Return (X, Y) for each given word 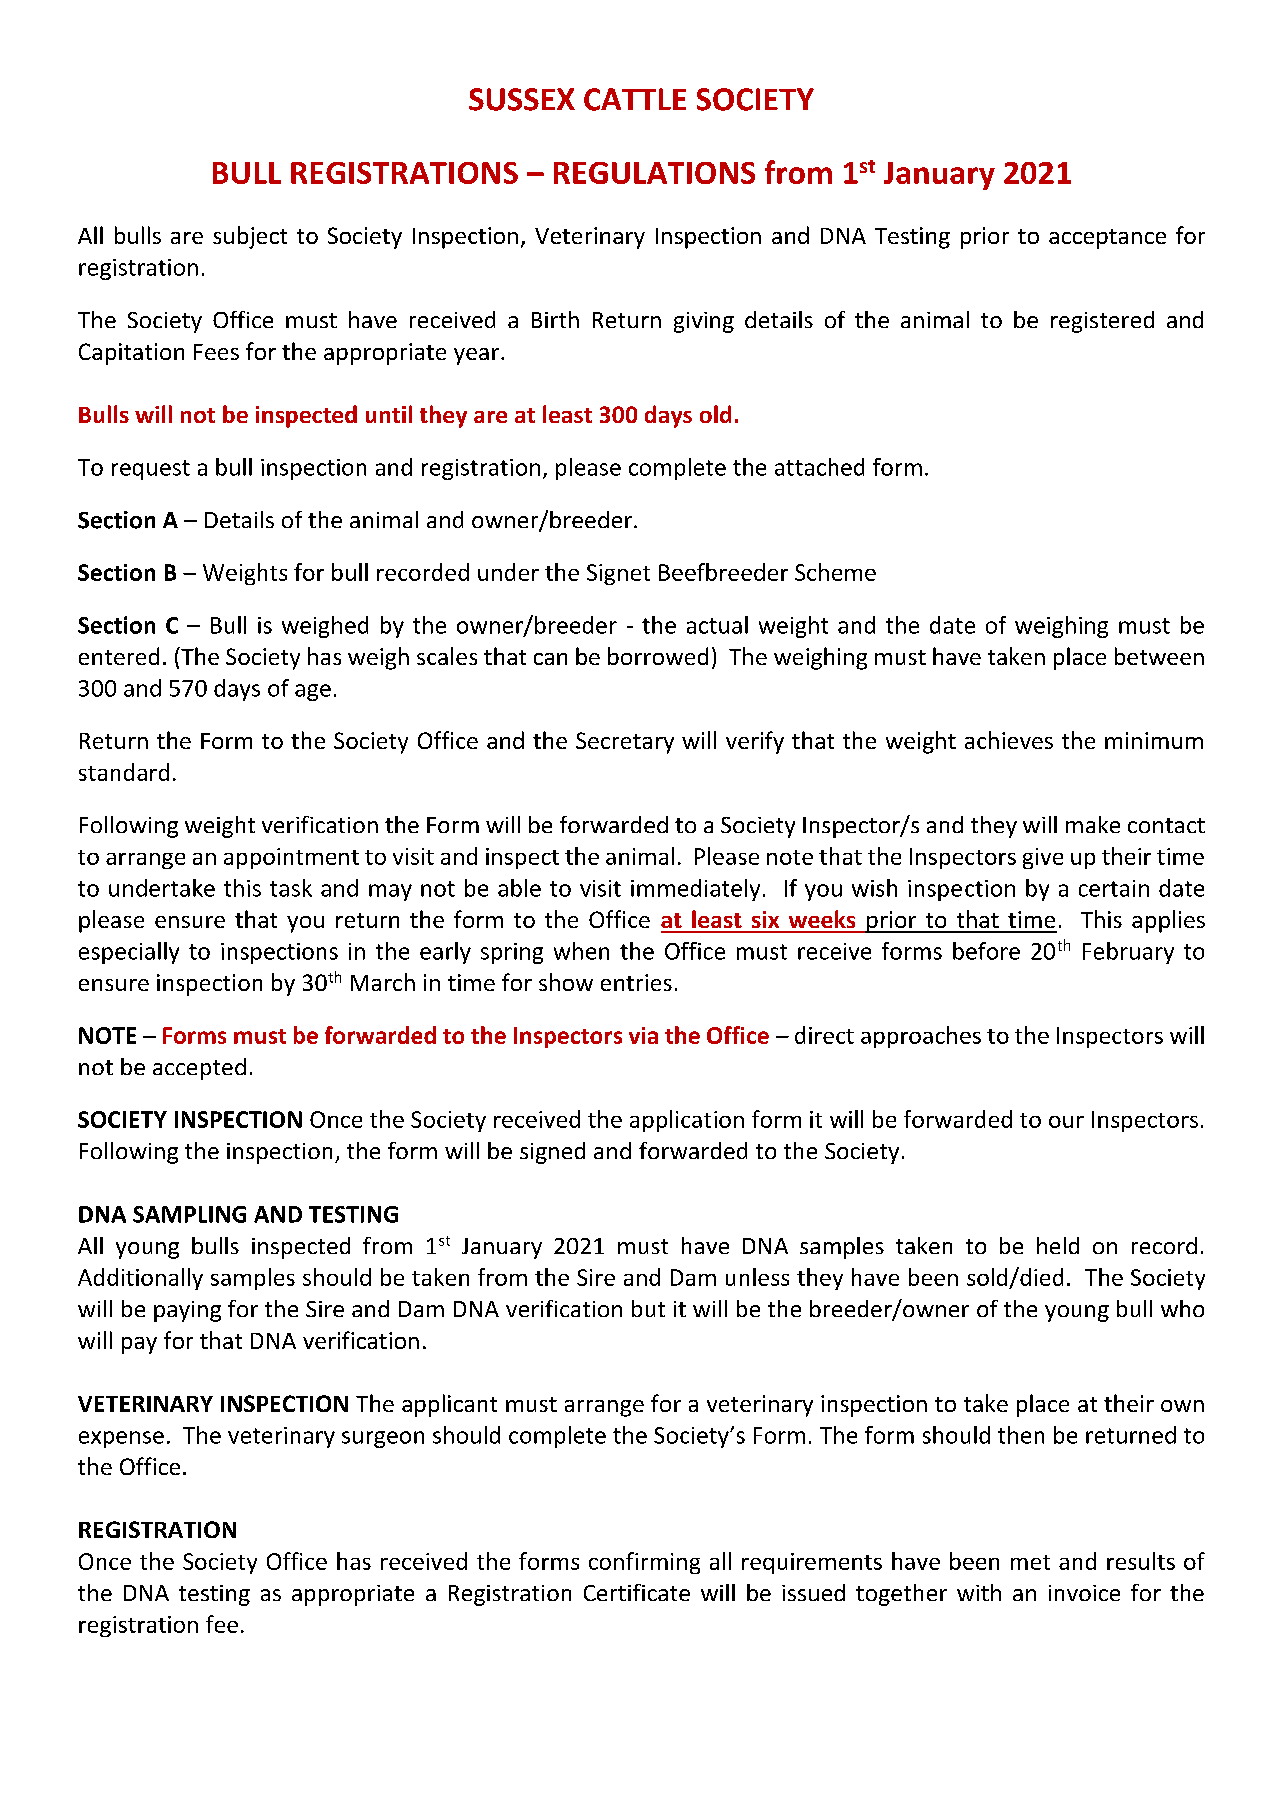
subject (250, 237)
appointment (291, 858)
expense (121, 1439)
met (1030, 1562)
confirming (644, 1563)
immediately (695, 890)
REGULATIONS (654, 173)
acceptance (1107, 239)
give (1043, 858)
